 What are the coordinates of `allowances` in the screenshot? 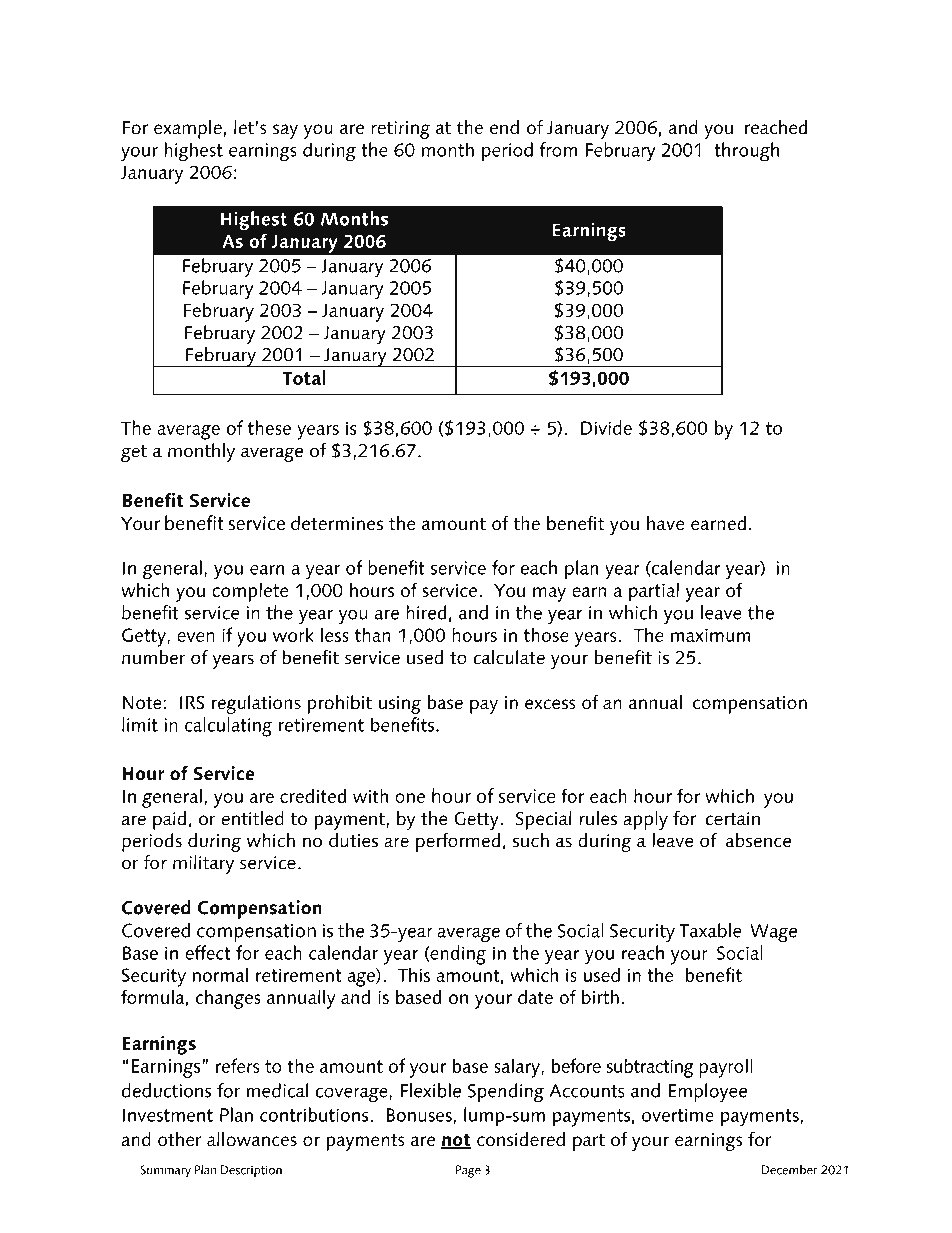 It's located at (252, 1139).
